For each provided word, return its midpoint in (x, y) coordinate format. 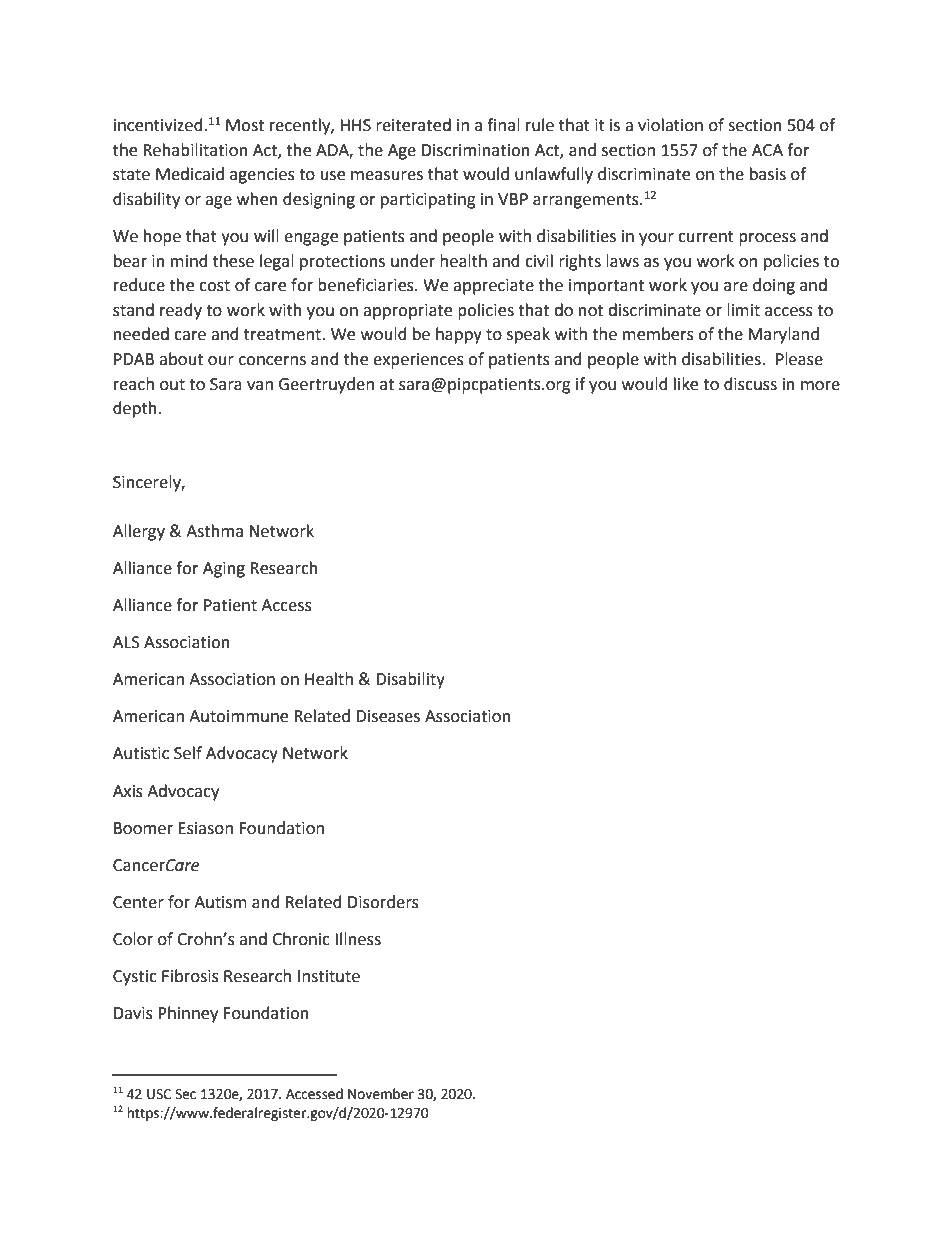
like (686, 384)
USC (159, 1094)
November (381, 1094)
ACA (767, 150)
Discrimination (476, 150)
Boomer (143, 828)
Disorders (383, 902)
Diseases (388, 716)
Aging (224, 570)
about (181, 359)
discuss (750, 384)
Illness (358, 939)
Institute (329, 976)
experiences (418, 361)
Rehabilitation (195, 150)
